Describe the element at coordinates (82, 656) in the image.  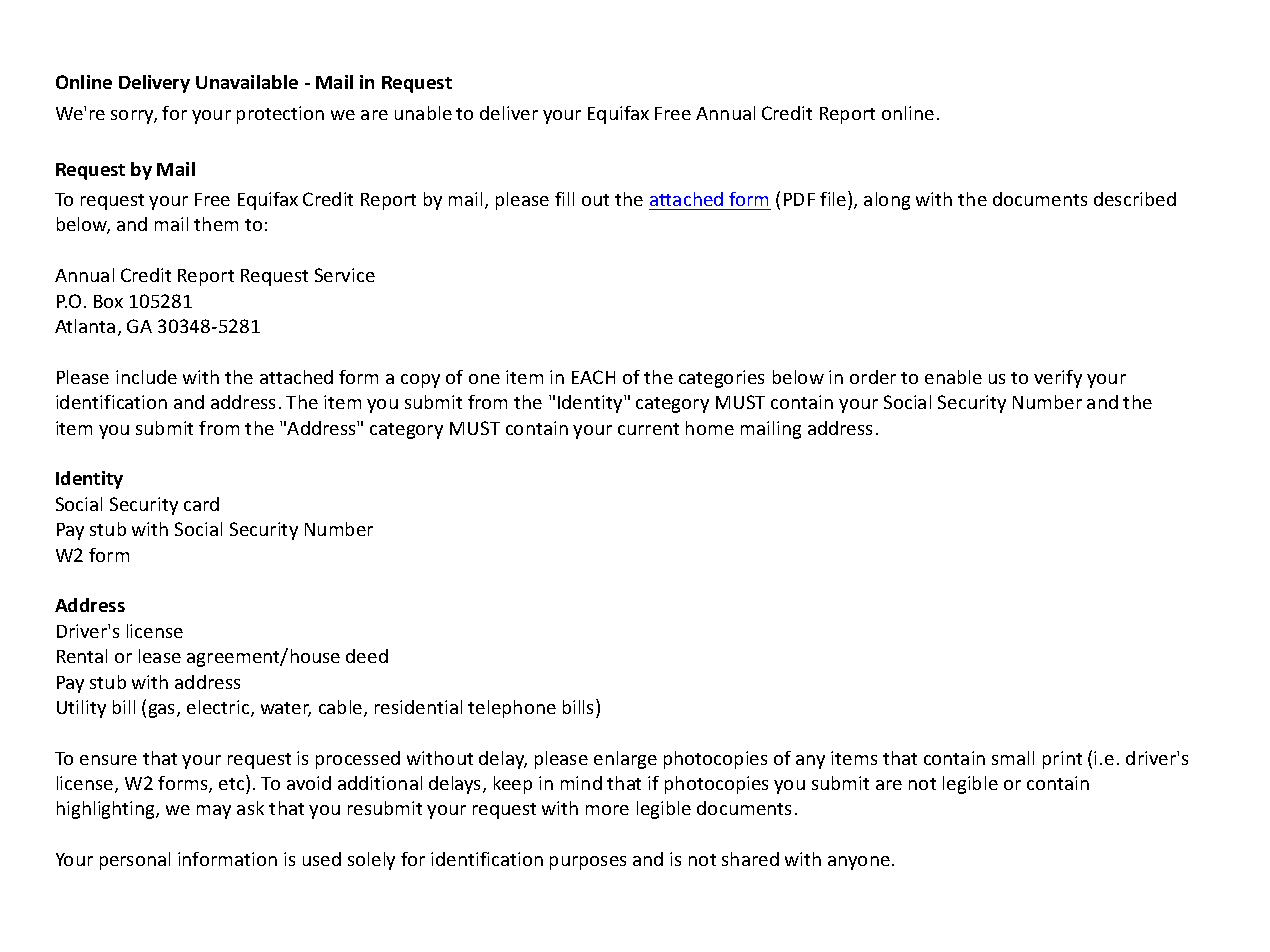
I see `Rental` at that location.
